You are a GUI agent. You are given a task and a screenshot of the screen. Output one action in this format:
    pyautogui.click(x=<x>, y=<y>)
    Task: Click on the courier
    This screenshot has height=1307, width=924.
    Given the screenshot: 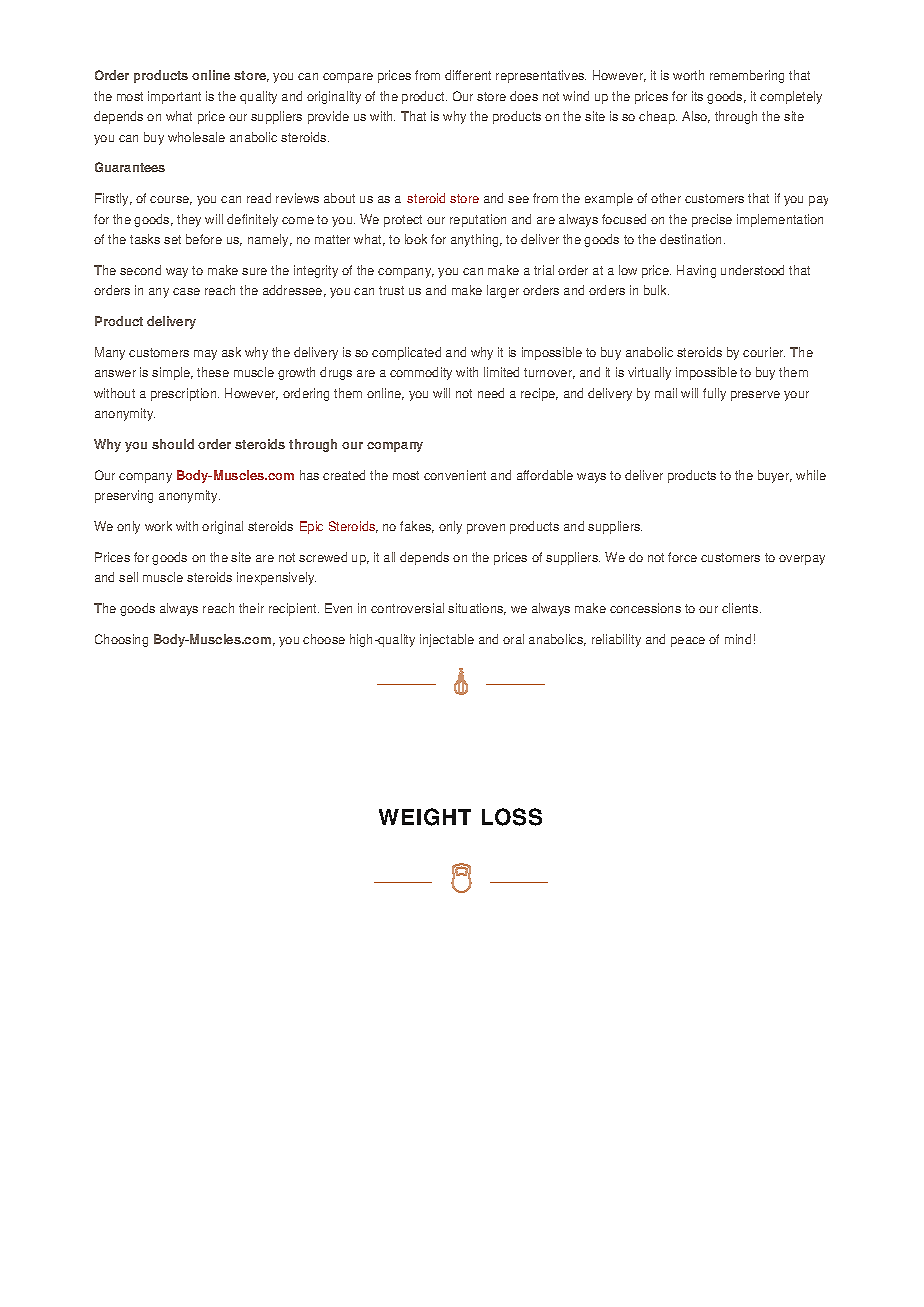 What is the action you would take?
    pyautogui.click(x=764, y=352)
